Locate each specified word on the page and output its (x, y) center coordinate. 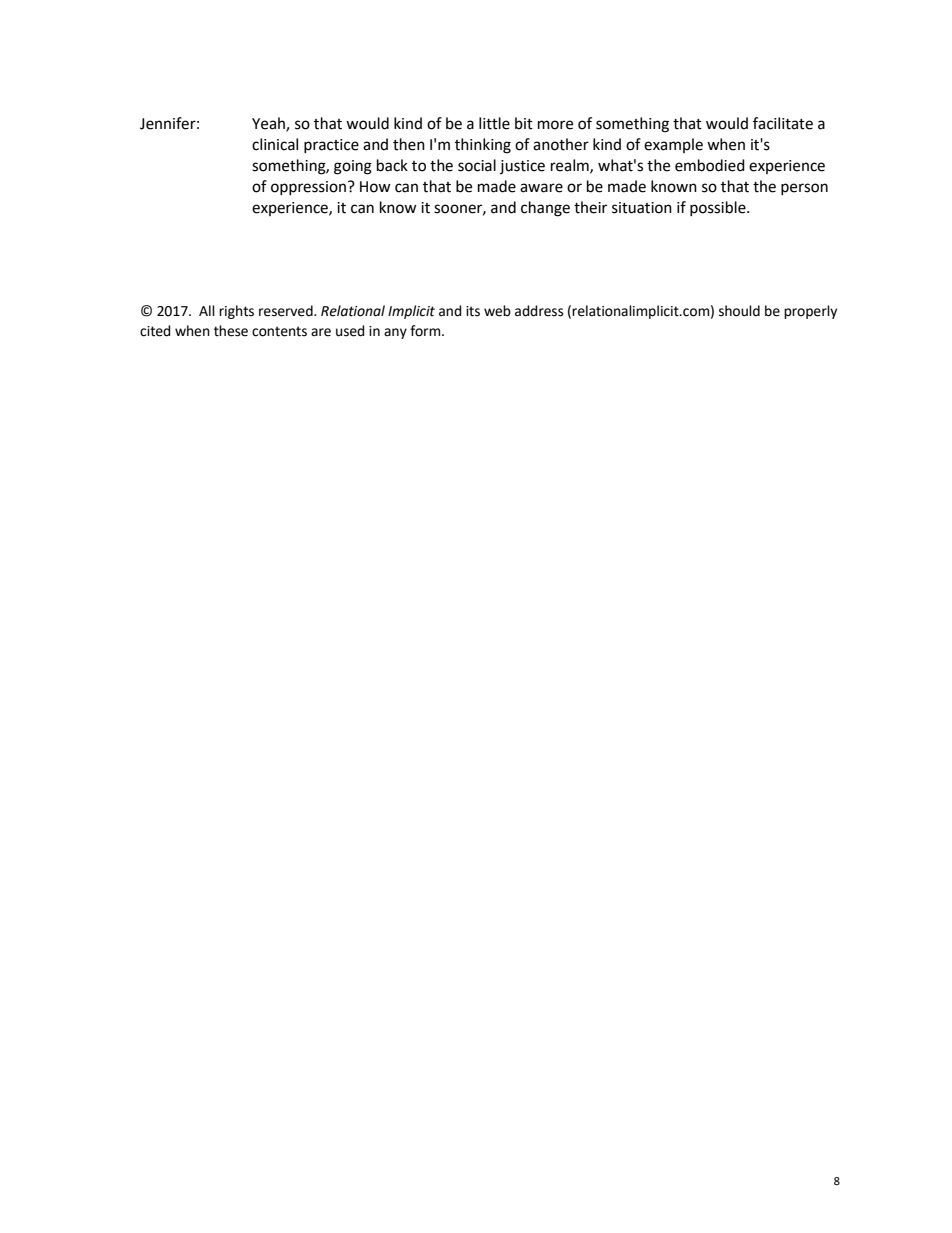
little (494, 123)
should (739, 311)
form (426, 331)
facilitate (783, 123)
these (231, 331)
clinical (275, 144)
